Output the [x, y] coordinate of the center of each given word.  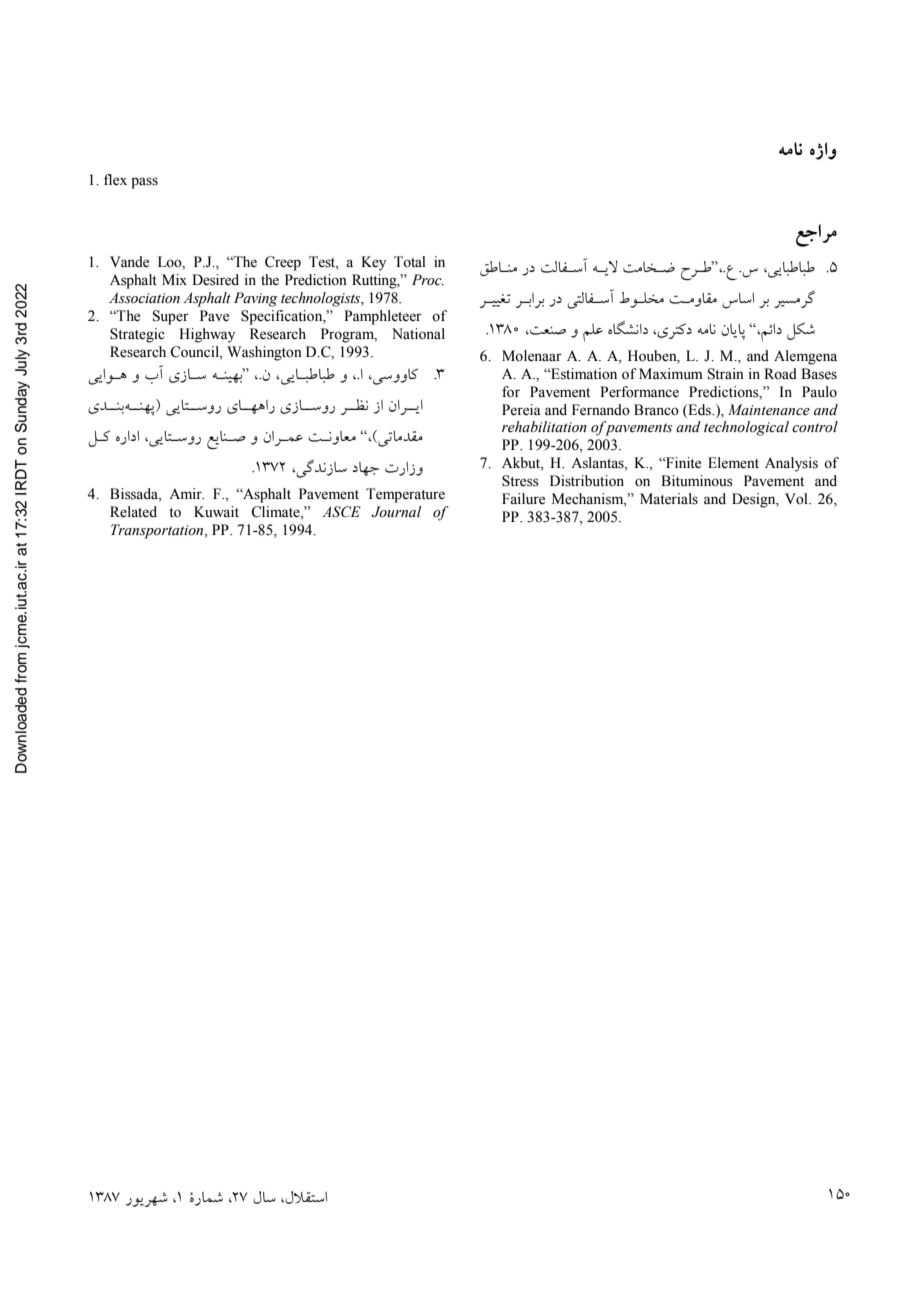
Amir [186, 493]
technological [746, 428]
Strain [726, 374]
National [418, 334]
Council [195, 352]
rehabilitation [544, 427]
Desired [215, 280]
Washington [264, 353]
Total [410, 262]
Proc [428, 280]
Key [373, 263]
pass [144, 183]
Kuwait [216, 511]
